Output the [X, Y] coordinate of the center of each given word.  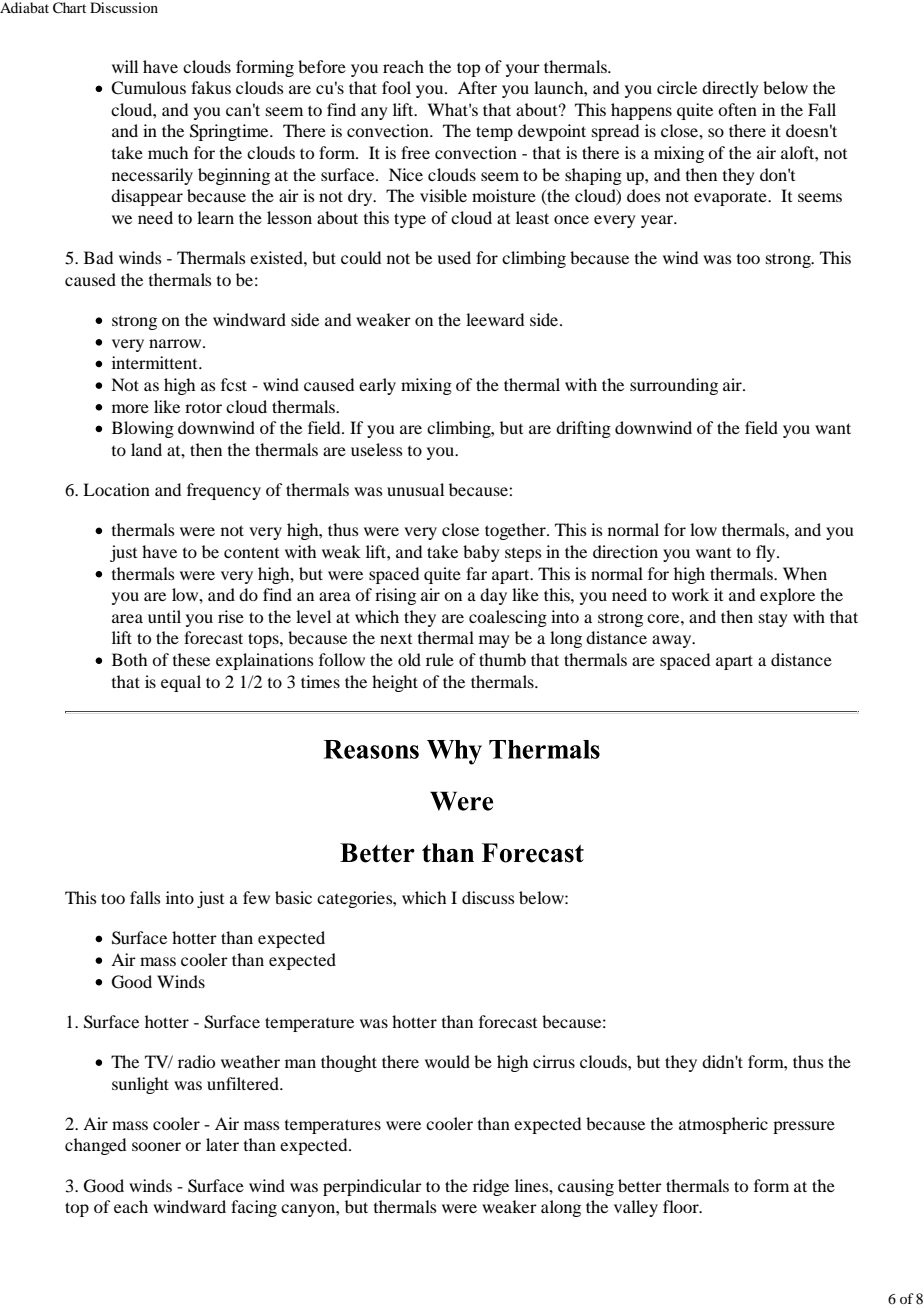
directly [730, 89]
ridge [491, 1187]
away [673, 641]
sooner [156, 1146]
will [125, 66]
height [395, 683]
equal [181, 683]
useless [376, 449]
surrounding [674, 386]
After [477, 87]
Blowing [143, 429]
